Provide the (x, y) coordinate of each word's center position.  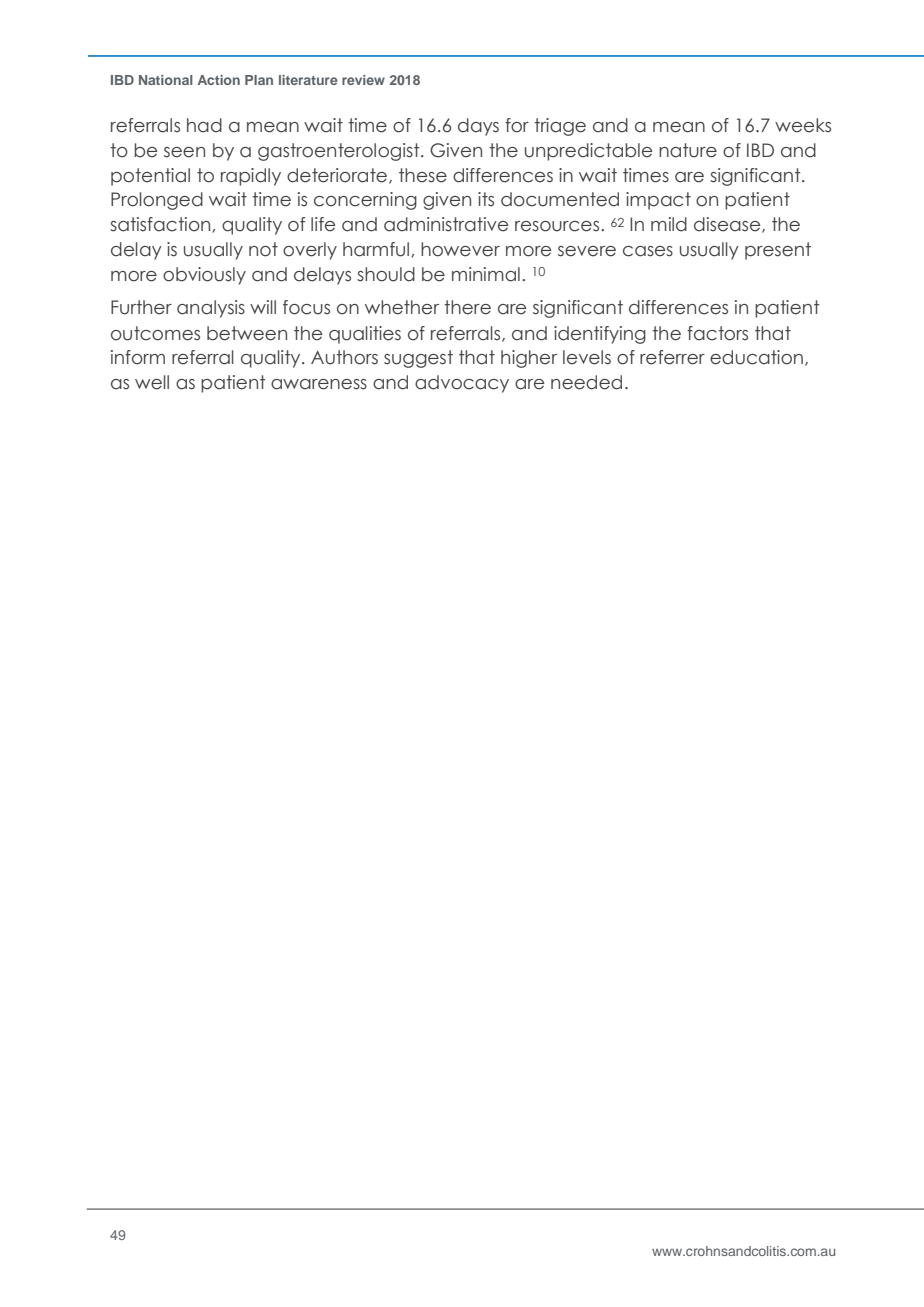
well (152, 382)
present (778, 251)
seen (184, 152)
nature (688, 150)
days (478, 127)
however (460, 249)
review (363, 80)
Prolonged (157, 201)
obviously (204, 276)
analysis (211, 309)
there (467, 307)
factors (717, 333)
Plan (259, 80)
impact (658, 201)
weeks (803, 125)
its (486, 199)
